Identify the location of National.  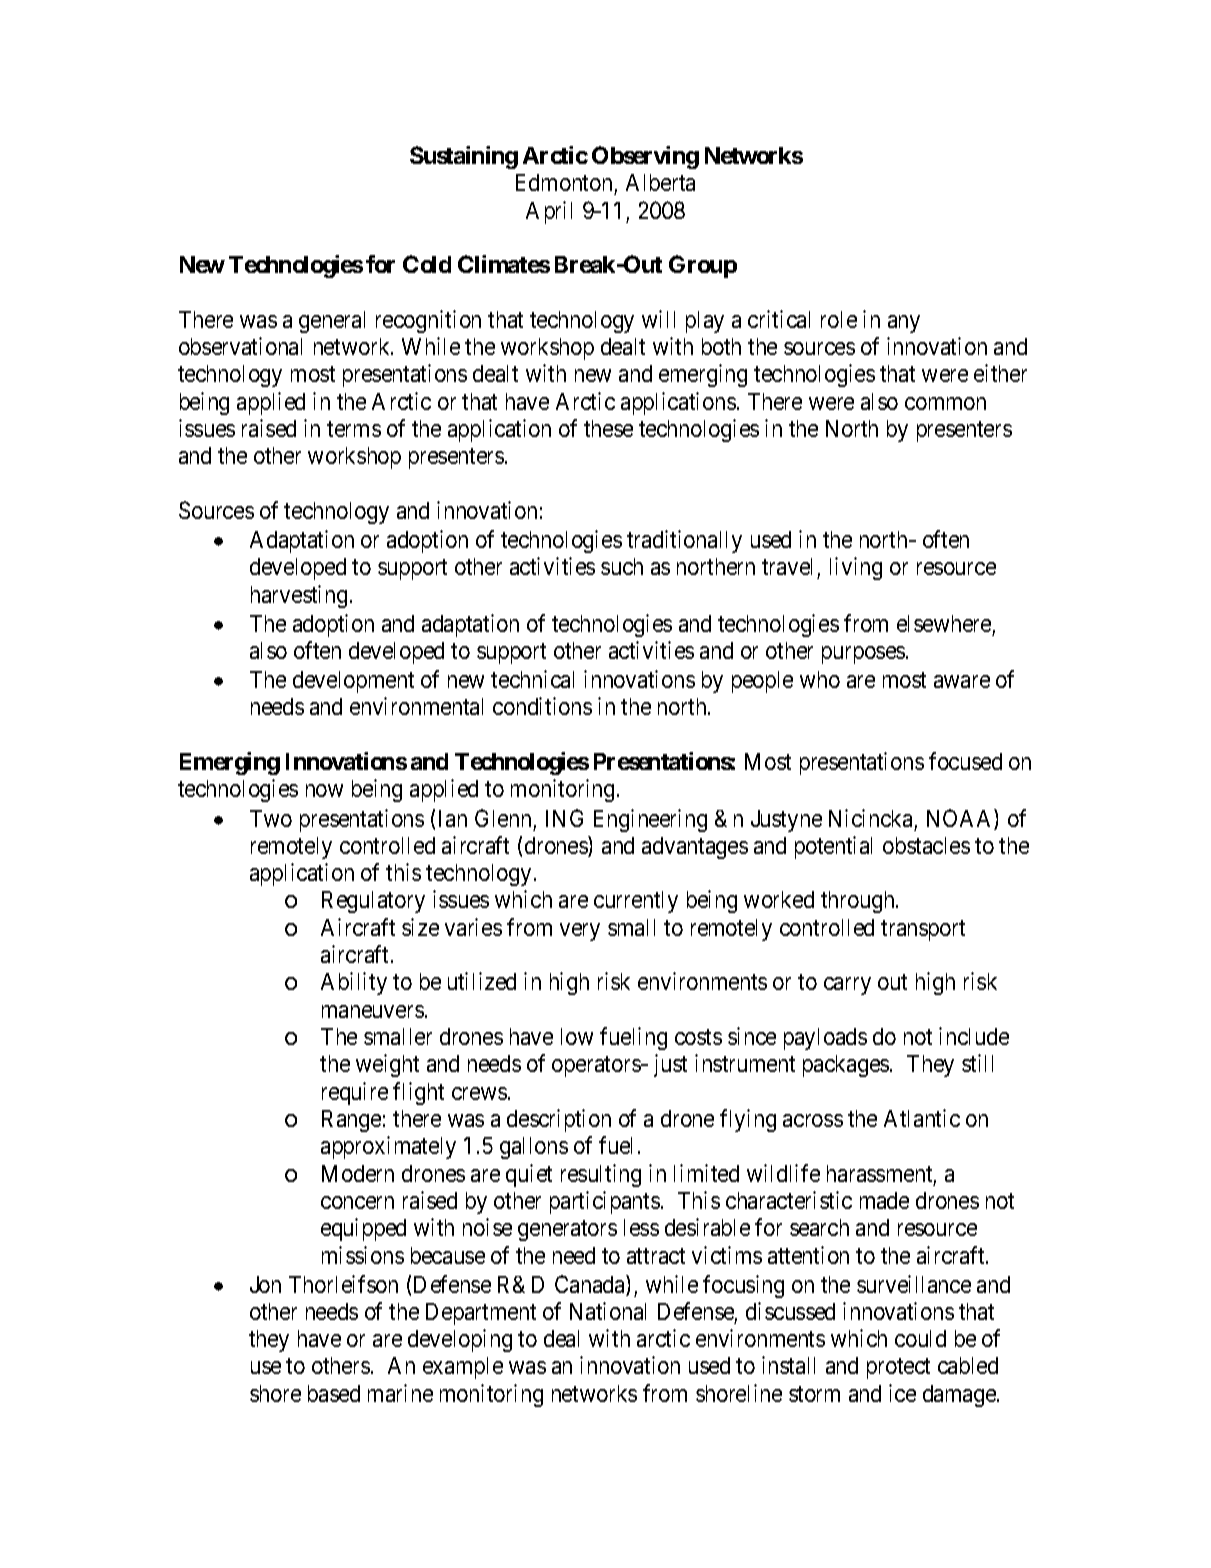
(608, 1311).
